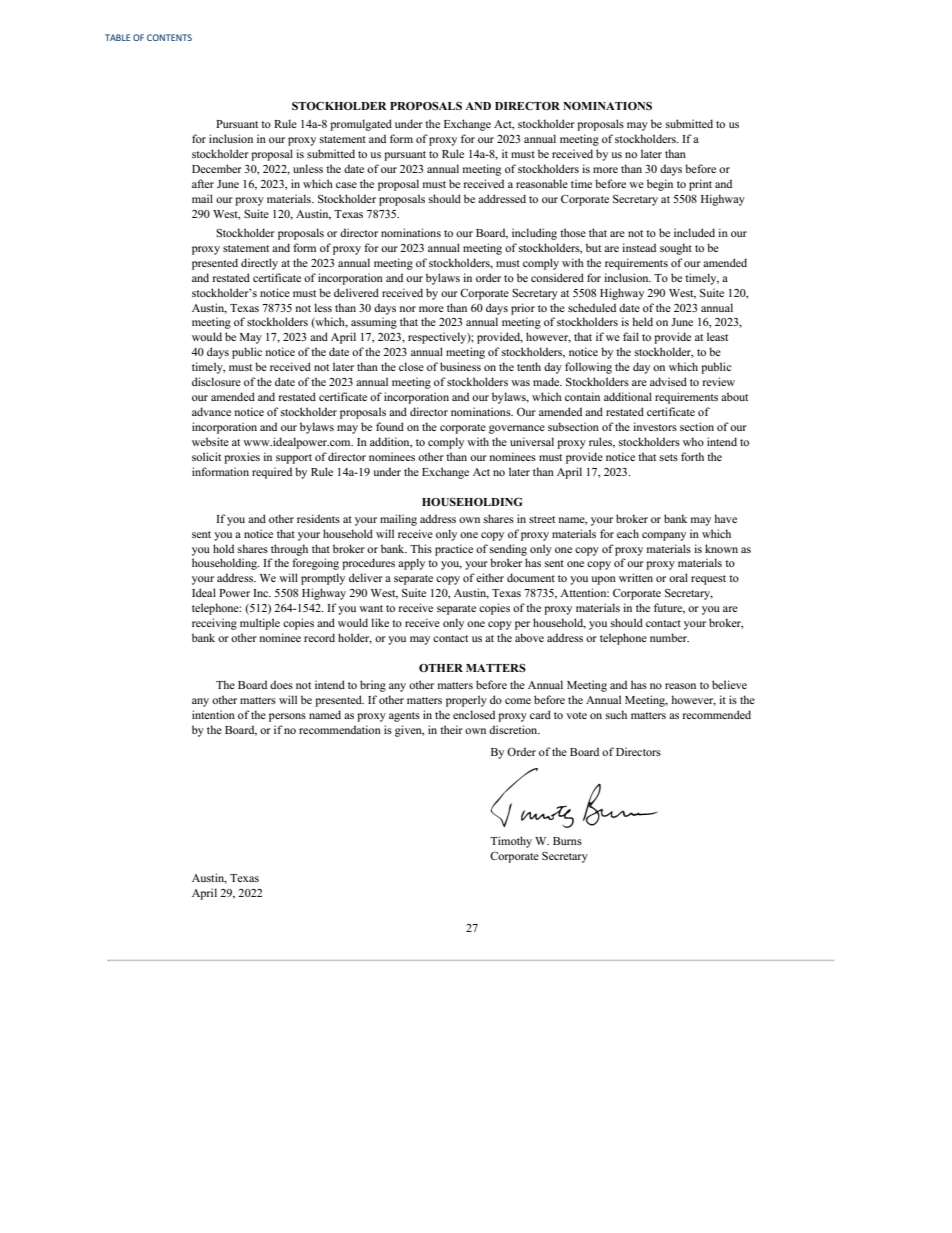 The image size is (952, 1233). What do you see at coordinates (210, 441) in the document?
I see `website` at bounding box center [210, 441].
